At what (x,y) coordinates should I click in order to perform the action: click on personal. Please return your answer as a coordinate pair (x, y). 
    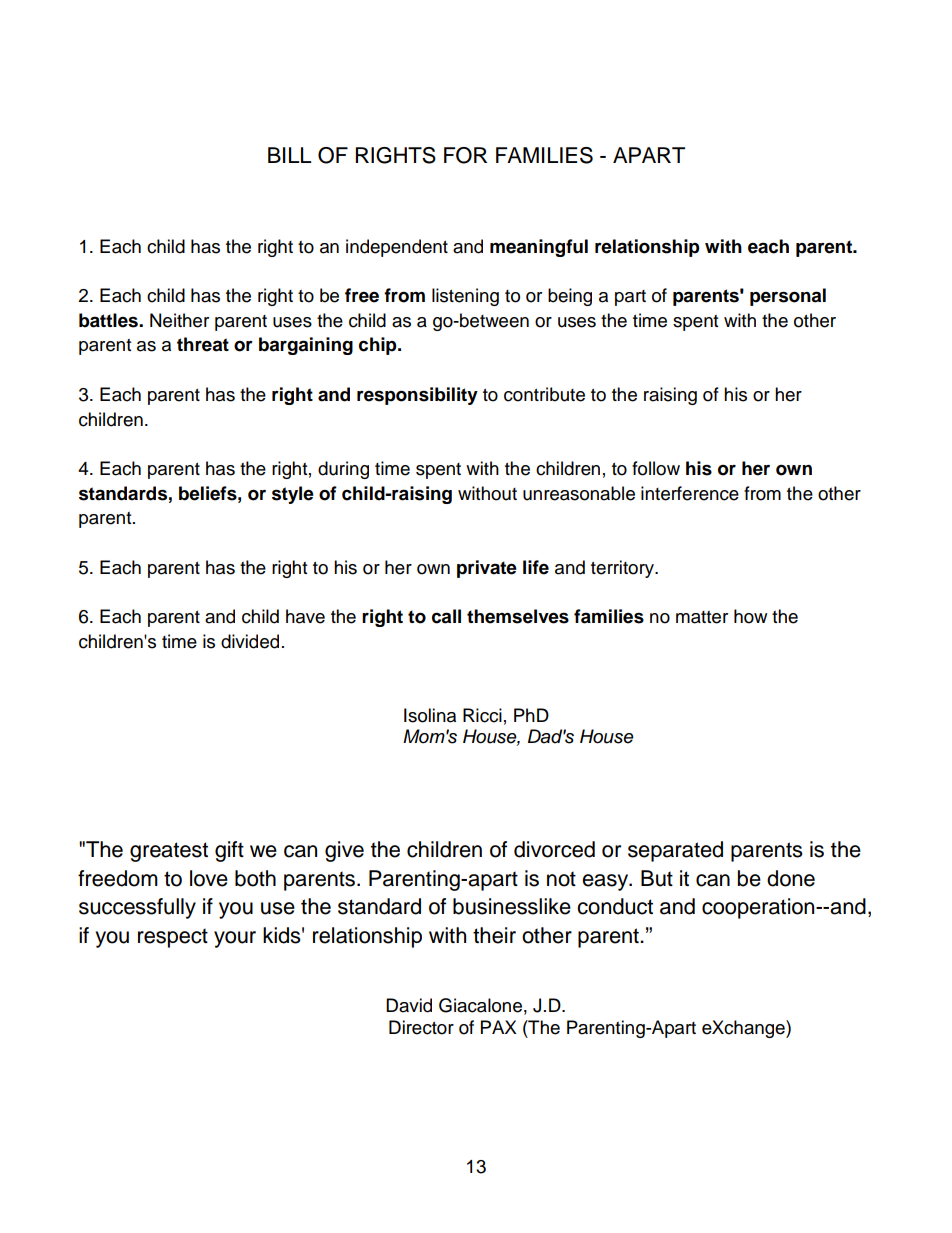
    Looking at the image, I should click on (788, 297).
